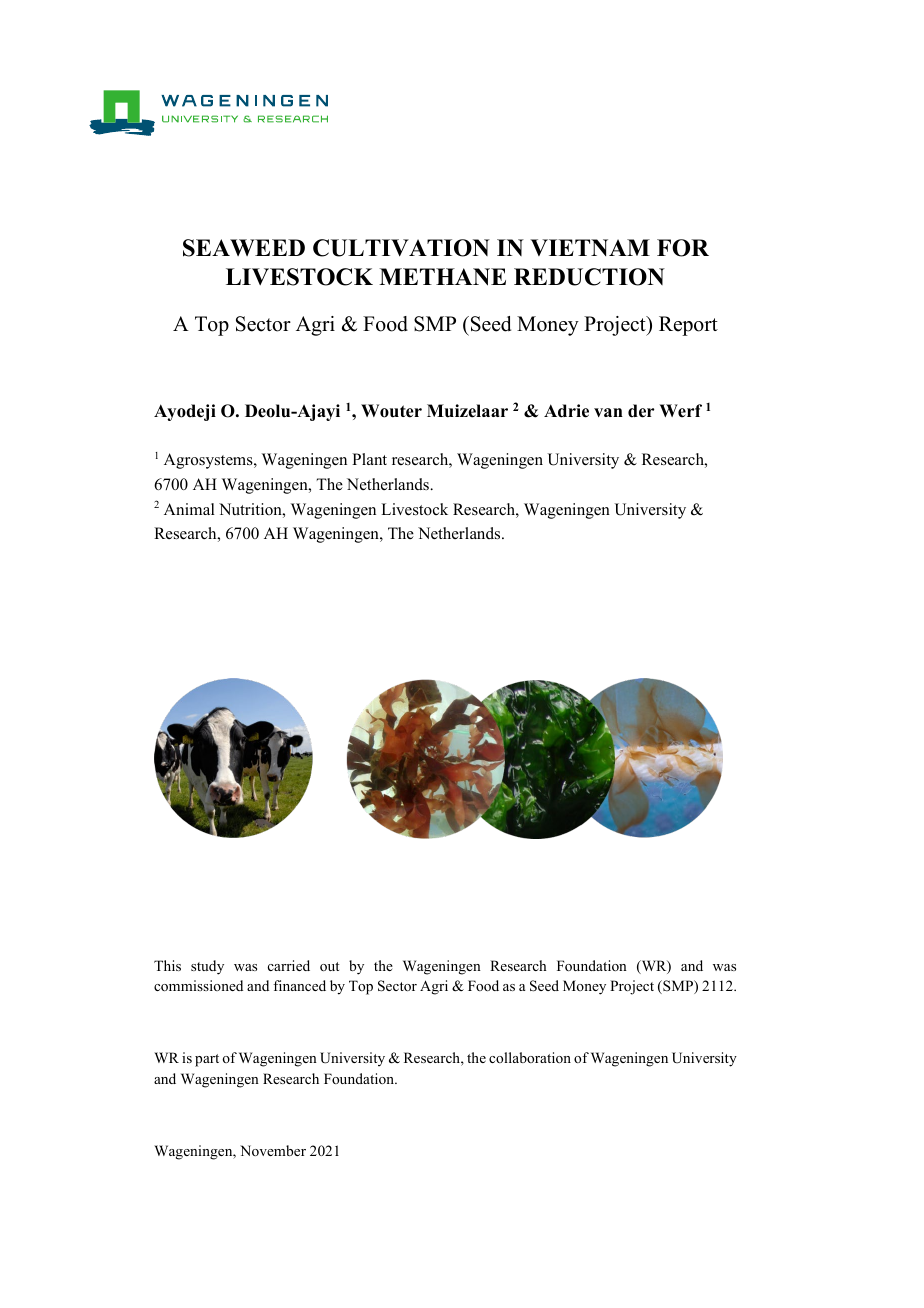 The image size is (924, 1308). I want to click on Plant, so click(369, 459).
